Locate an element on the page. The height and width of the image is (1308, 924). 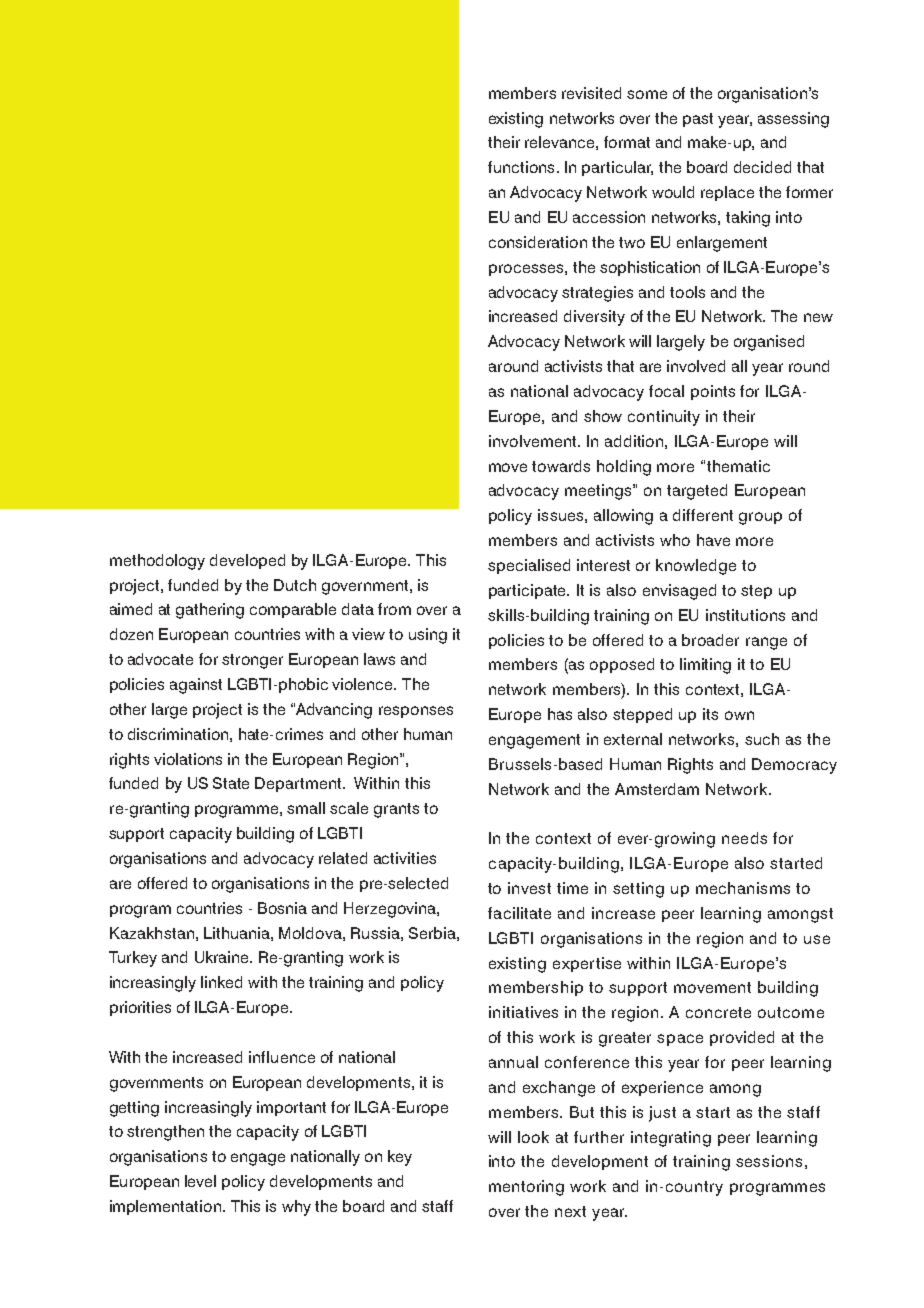
functions is located at coordinates (521, 167).
